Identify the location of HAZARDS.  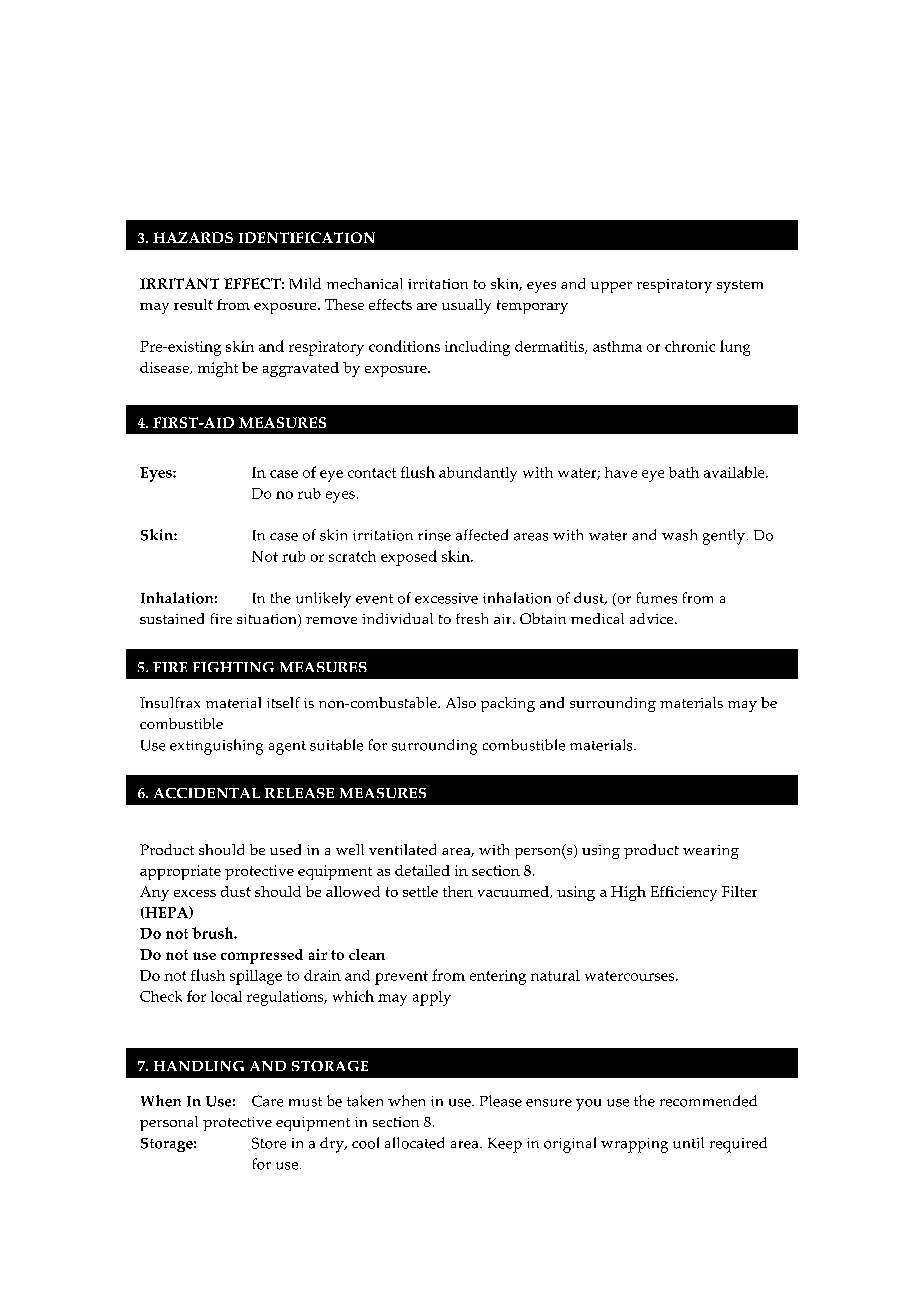
(193, 237).
